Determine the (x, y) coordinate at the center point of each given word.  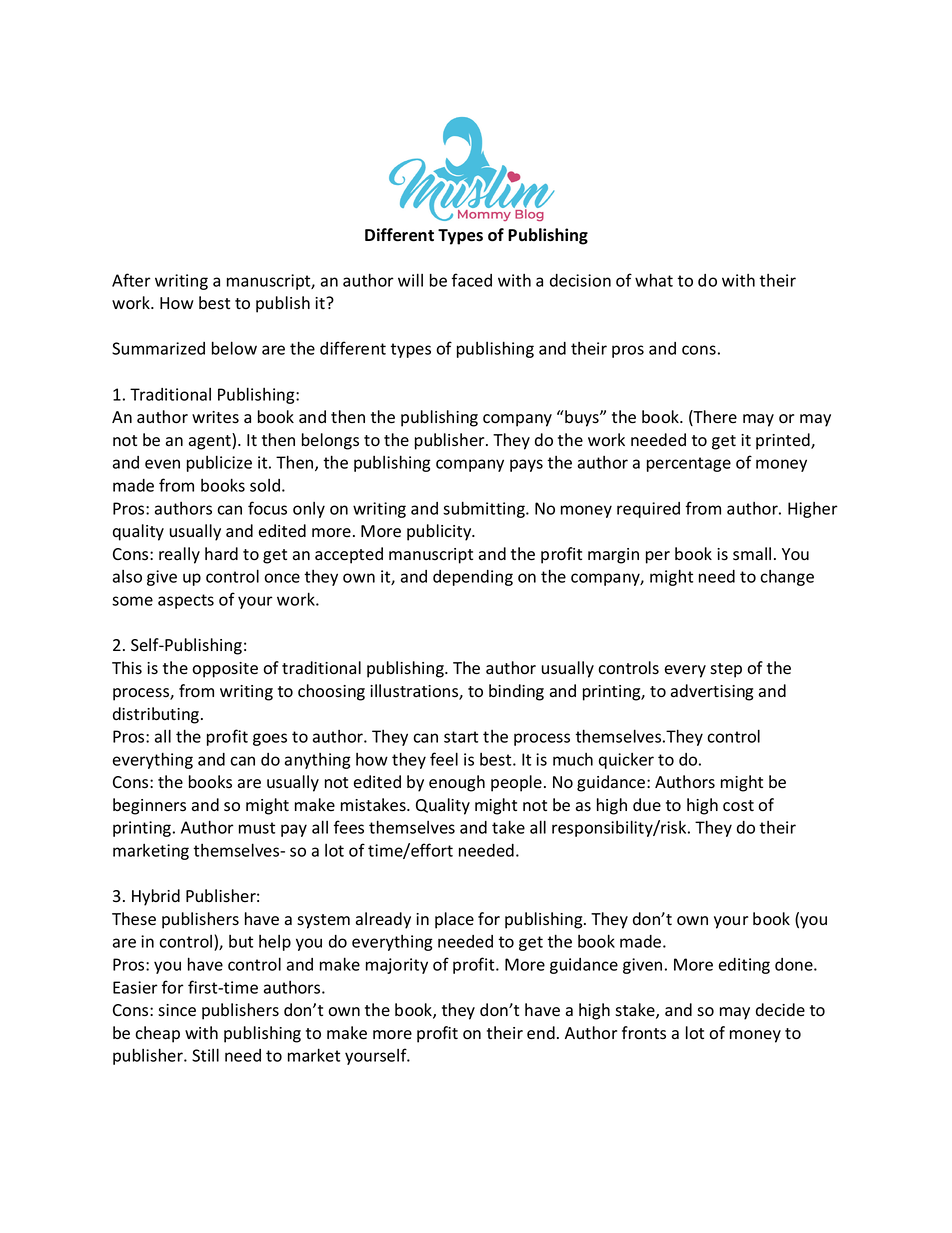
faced (472, 280)
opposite (225, 670)
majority (397, 966)
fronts (644, 1033)
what (654, 280)
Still (205, 1055)
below (234, 348)
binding (516, 692)
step (726, 670)
